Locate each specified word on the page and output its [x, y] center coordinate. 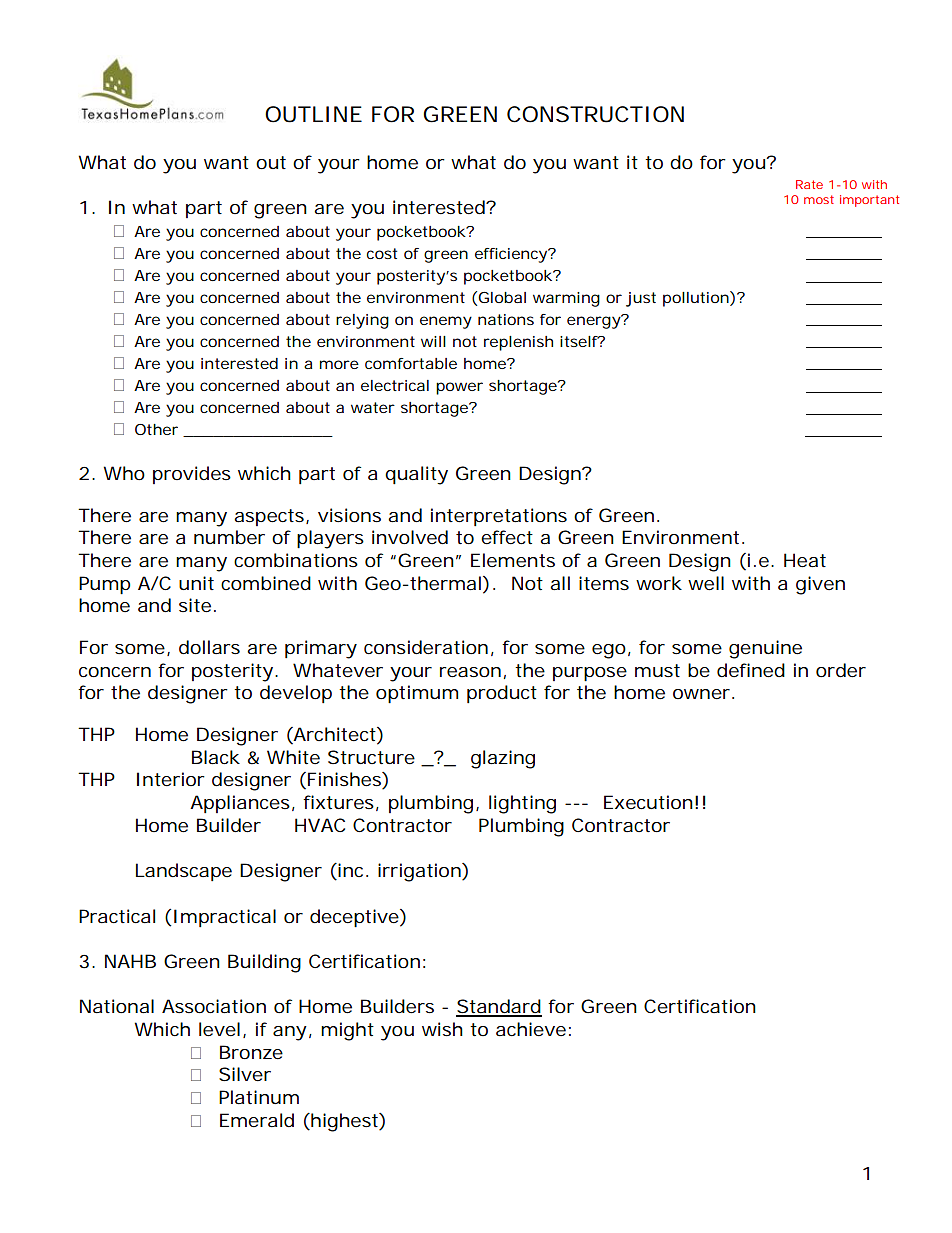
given [820, 585]
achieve [531, 1029]
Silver [245, 1074]
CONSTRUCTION [595, 114]
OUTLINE [313, 114]
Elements [513, 560]
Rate [809, 184]
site [195, 605]
